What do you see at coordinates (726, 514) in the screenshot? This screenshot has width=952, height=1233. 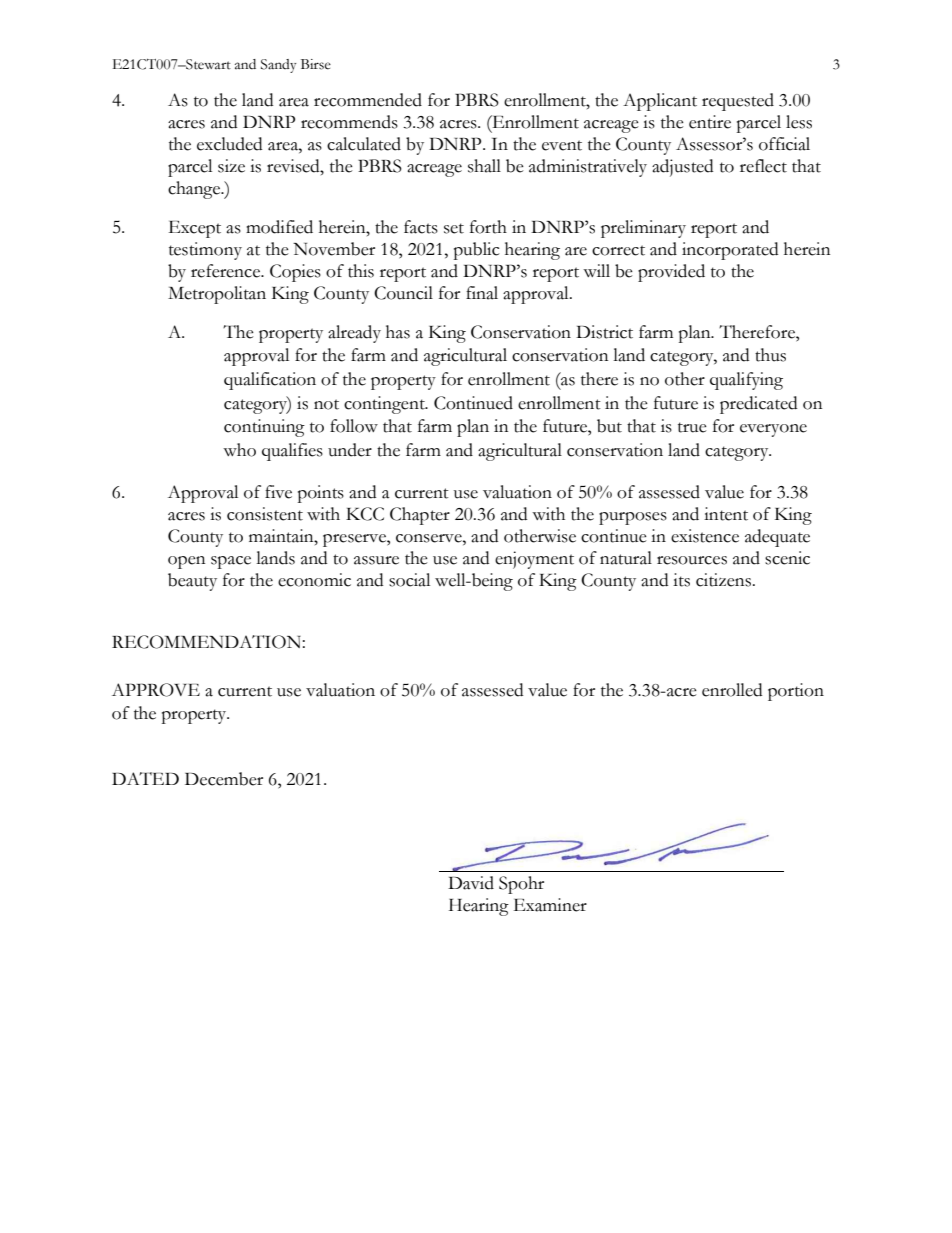 I see `intent` at bounding box center [726, 514].
